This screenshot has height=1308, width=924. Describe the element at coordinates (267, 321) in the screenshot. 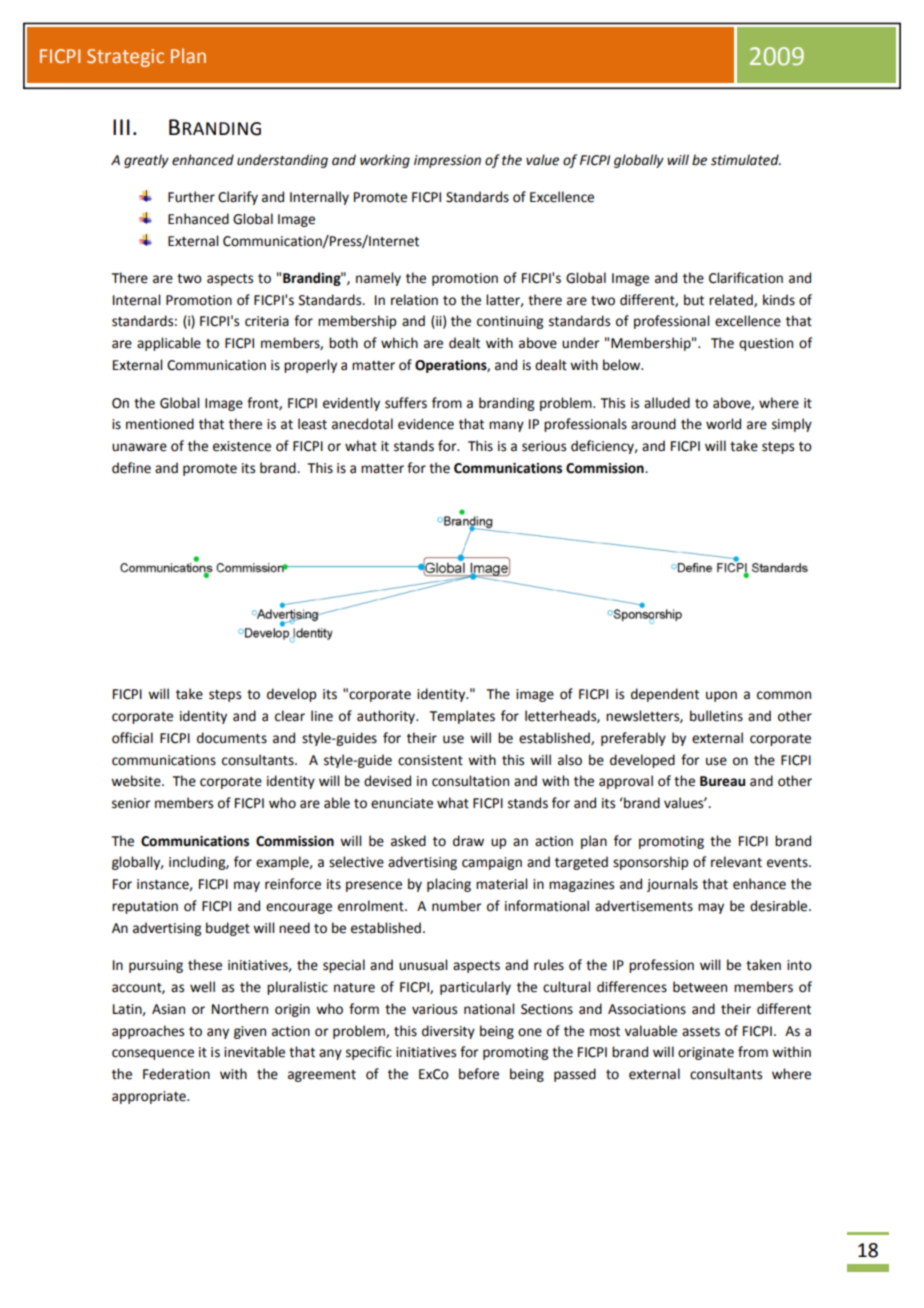

I see `criteria` at that location.
